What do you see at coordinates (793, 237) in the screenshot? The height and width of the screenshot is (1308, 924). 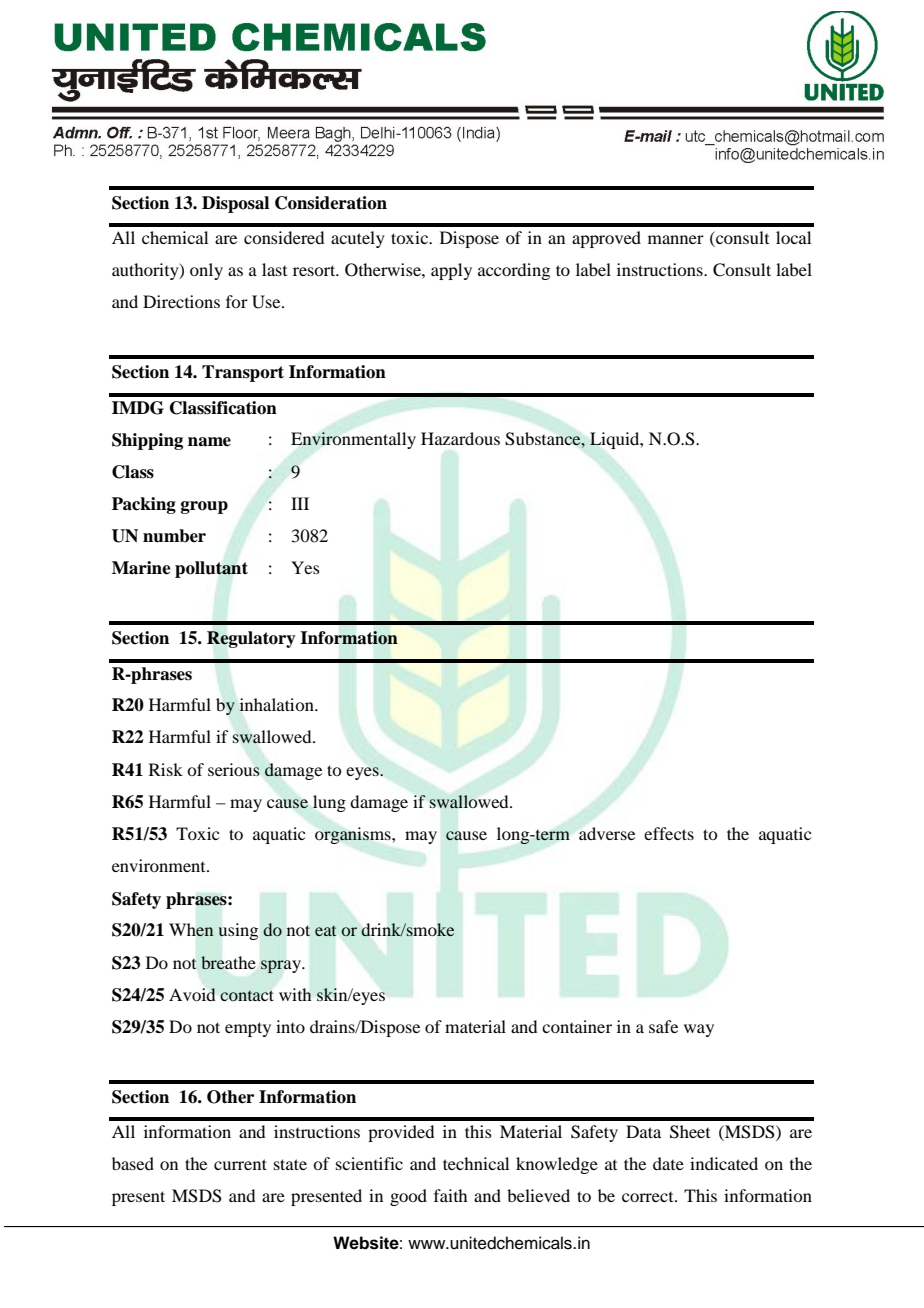 I see `local` at bounding box center [793, 237].
